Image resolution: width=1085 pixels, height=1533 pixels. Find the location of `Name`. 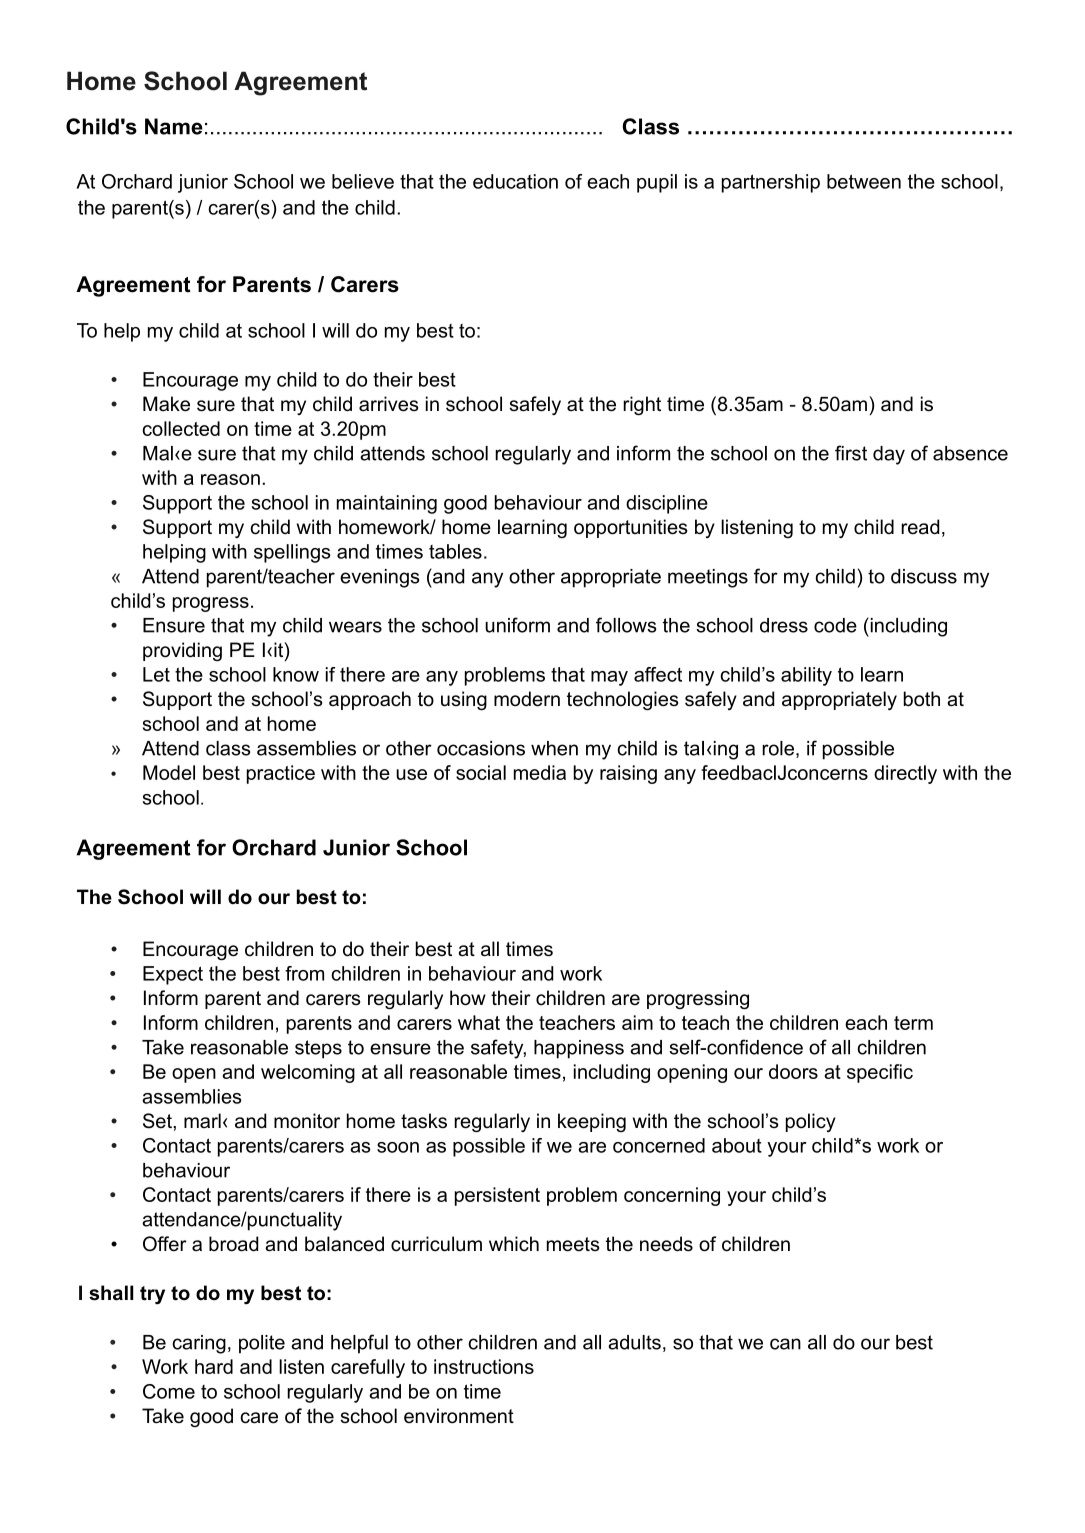

Name is located at coordinates (174, 126).
